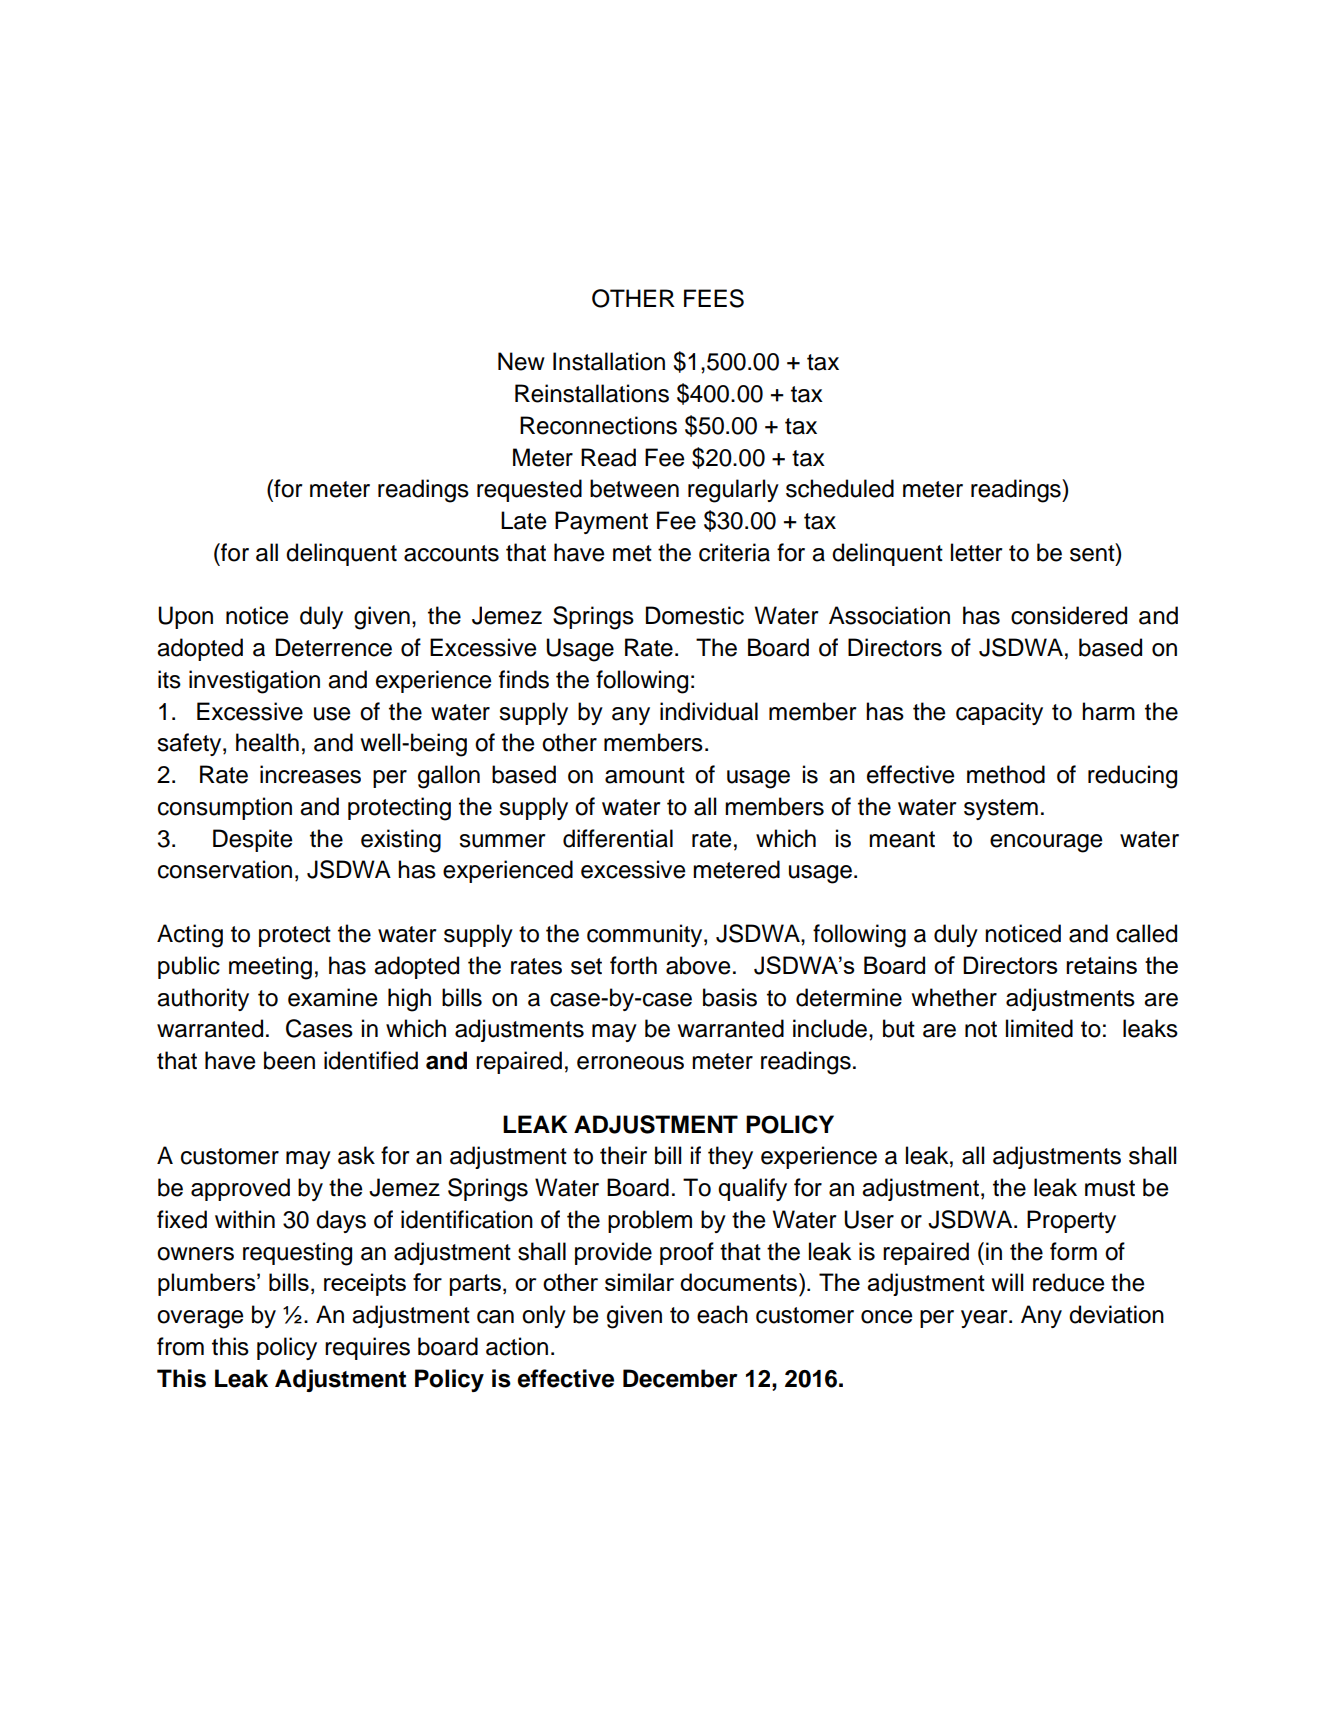 The width and height of the screenshot is (1336, 1729). What do you see at coordinates (840, 488) in the screenshot?
I see `scheduled` at bounding box center [840, 488].
